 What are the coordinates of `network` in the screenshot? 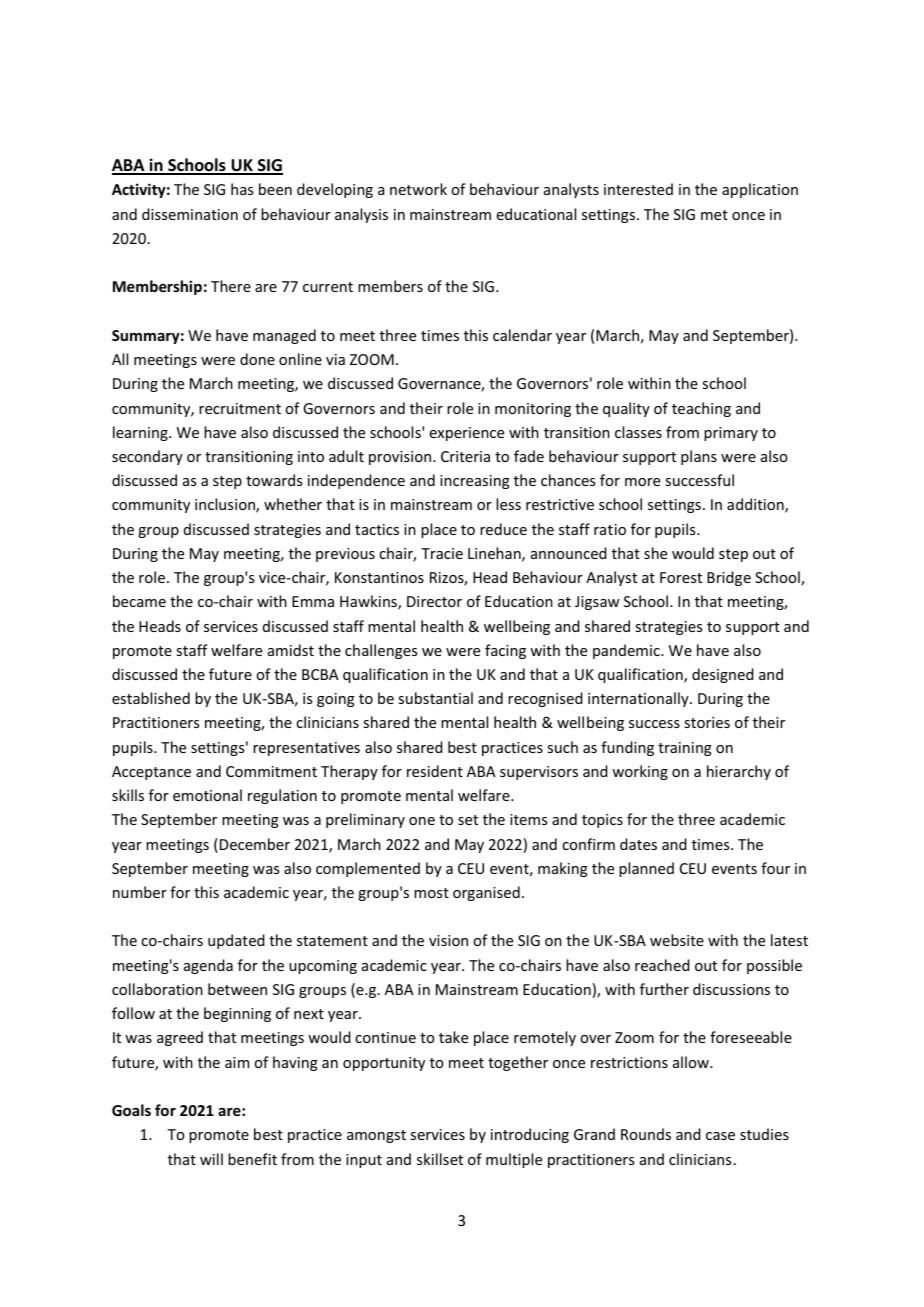 It's located at (418, 189).
